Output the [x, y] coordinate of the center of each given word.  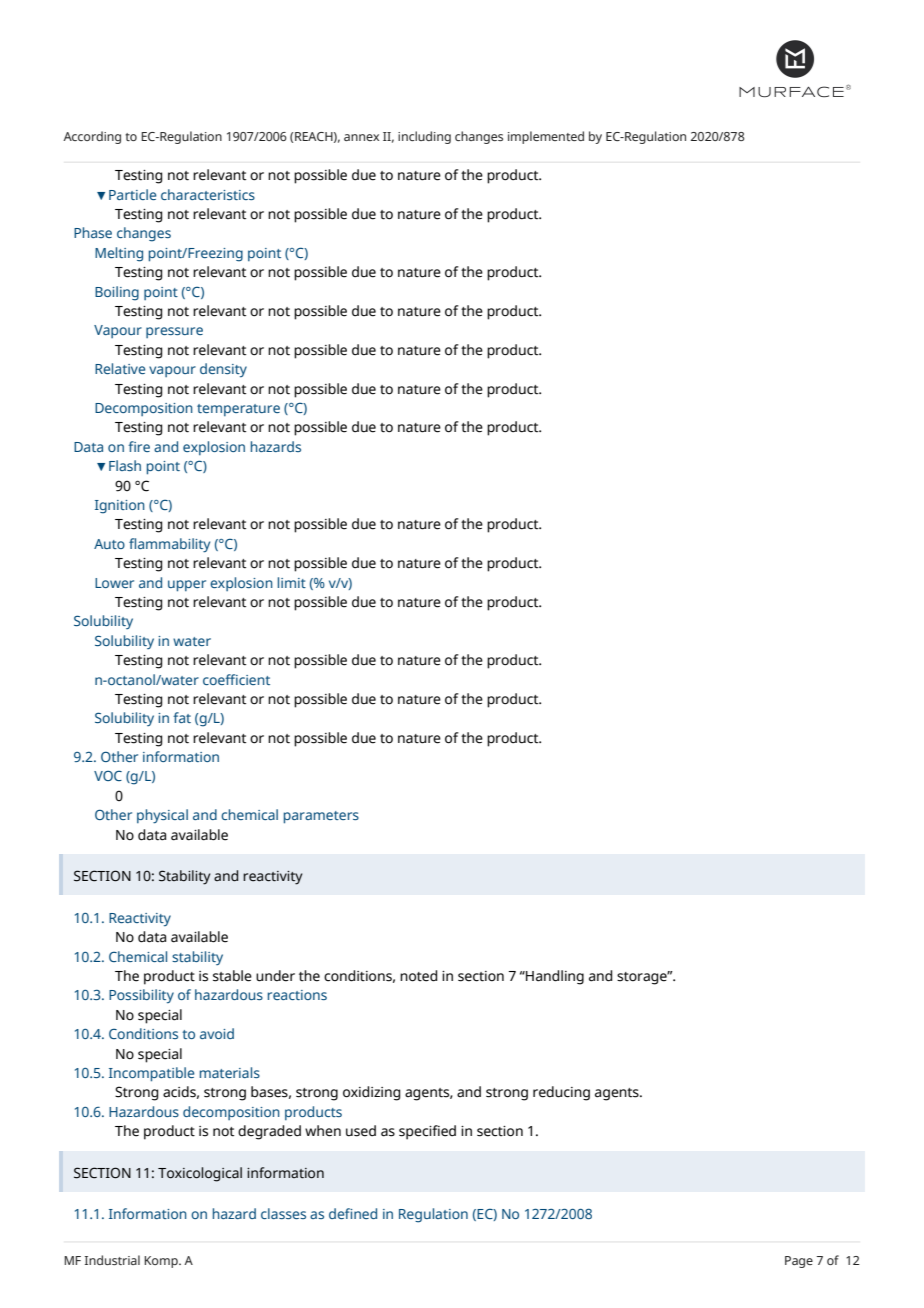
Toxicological [200, 1174]
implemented [546, 137]
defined [353, 1213]
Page [799, 1262]
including [424, 137]
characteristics [208, 194]
